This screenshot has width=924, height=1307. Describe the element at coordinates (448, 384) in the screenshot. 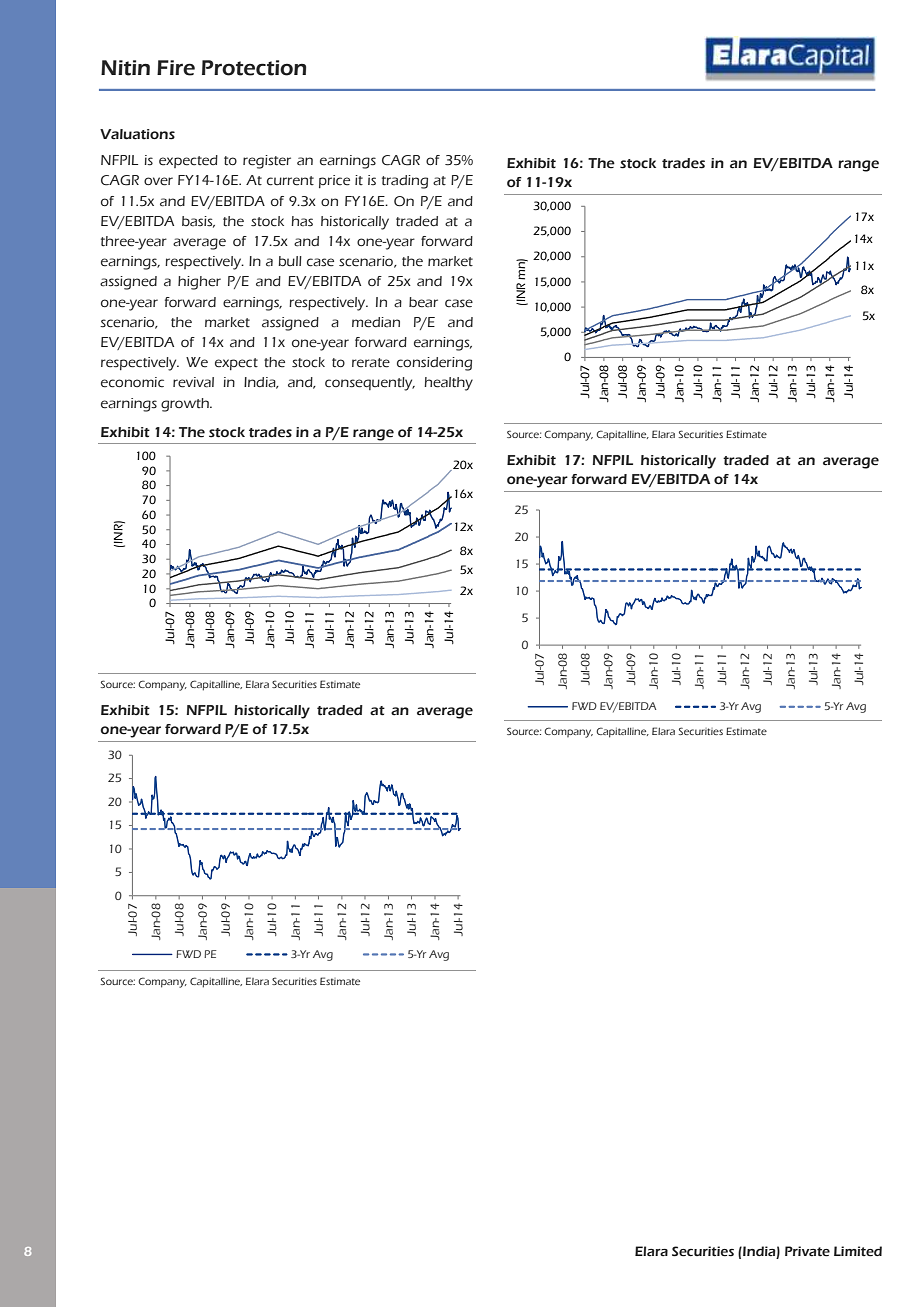

I see `healthy` at that location.
